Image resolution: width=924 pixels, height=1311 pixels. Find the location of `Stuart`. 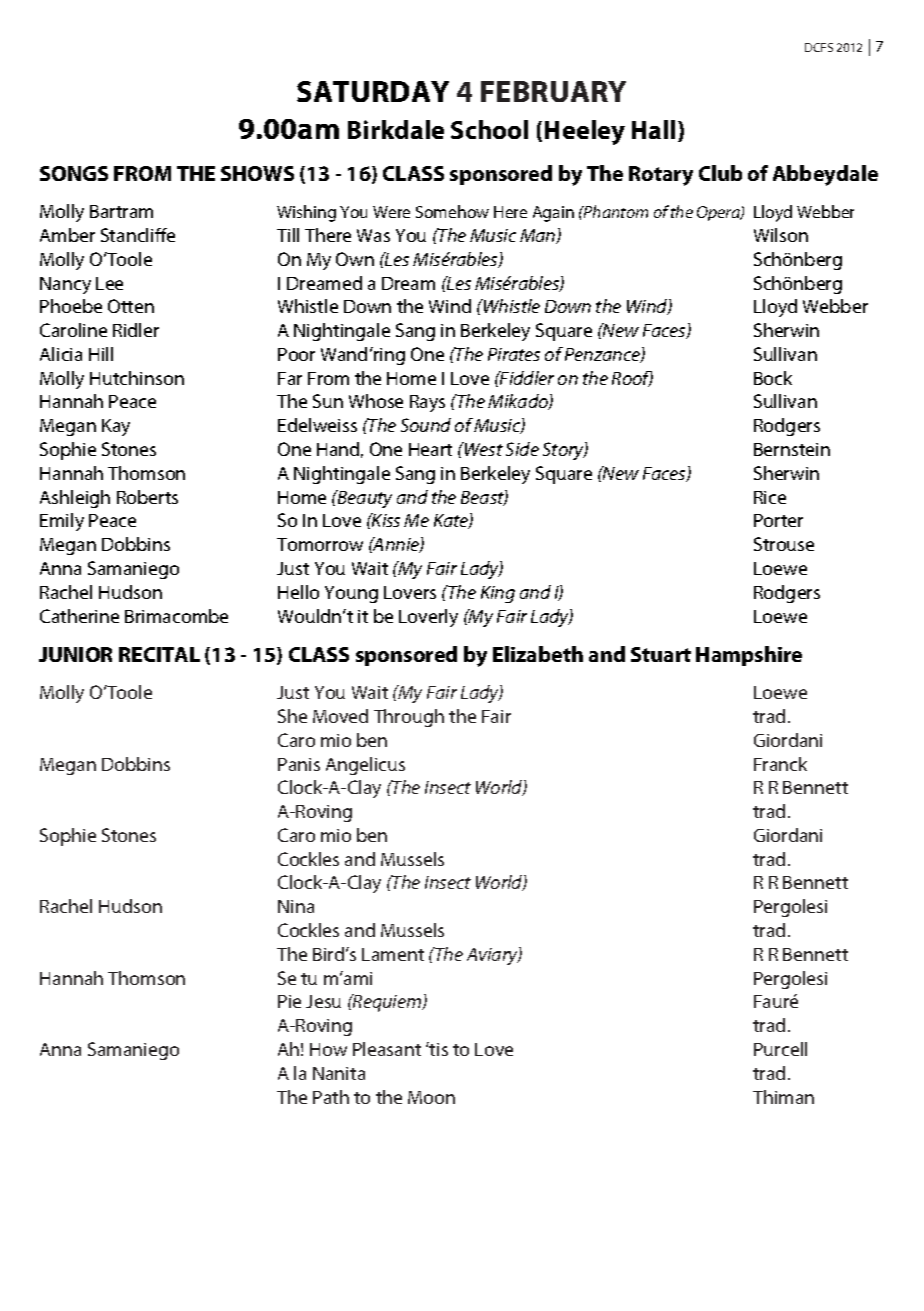

Stuart is located at coordinates (661, 654).
